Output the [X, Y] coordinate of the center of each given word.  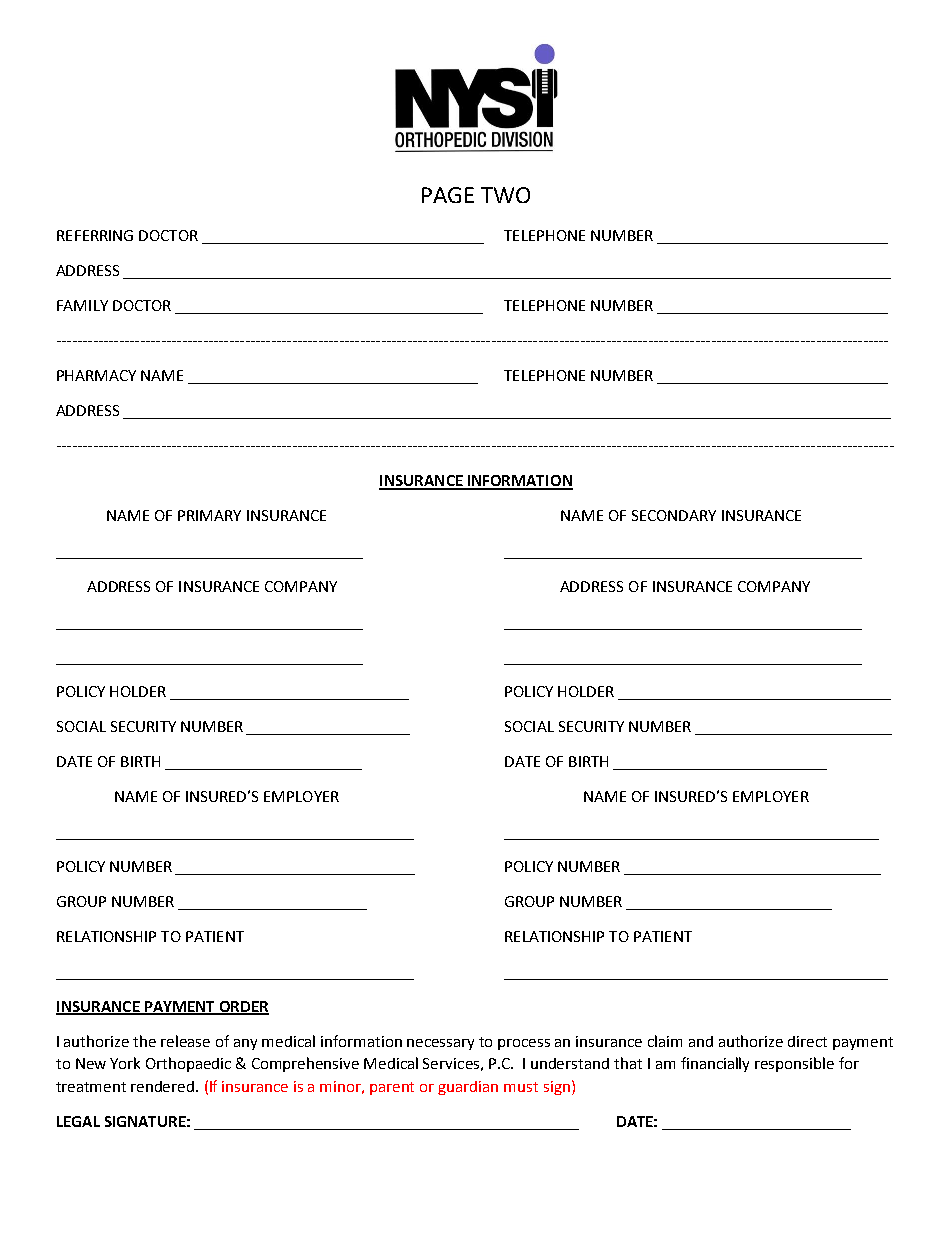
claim [665, 1041]
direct [807, 1041]
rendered [164, 1086]
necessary [440, 1044]
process [524, 1044]
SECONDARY [674, 515]
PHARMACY [96, 375]
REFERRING [95, 235]
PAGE [448, 195]
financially [715, 1064]
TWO [505, 195]
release [185, 1041]
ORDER [243, 1007]
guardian [468, 1088]
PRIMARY [209, 515]
